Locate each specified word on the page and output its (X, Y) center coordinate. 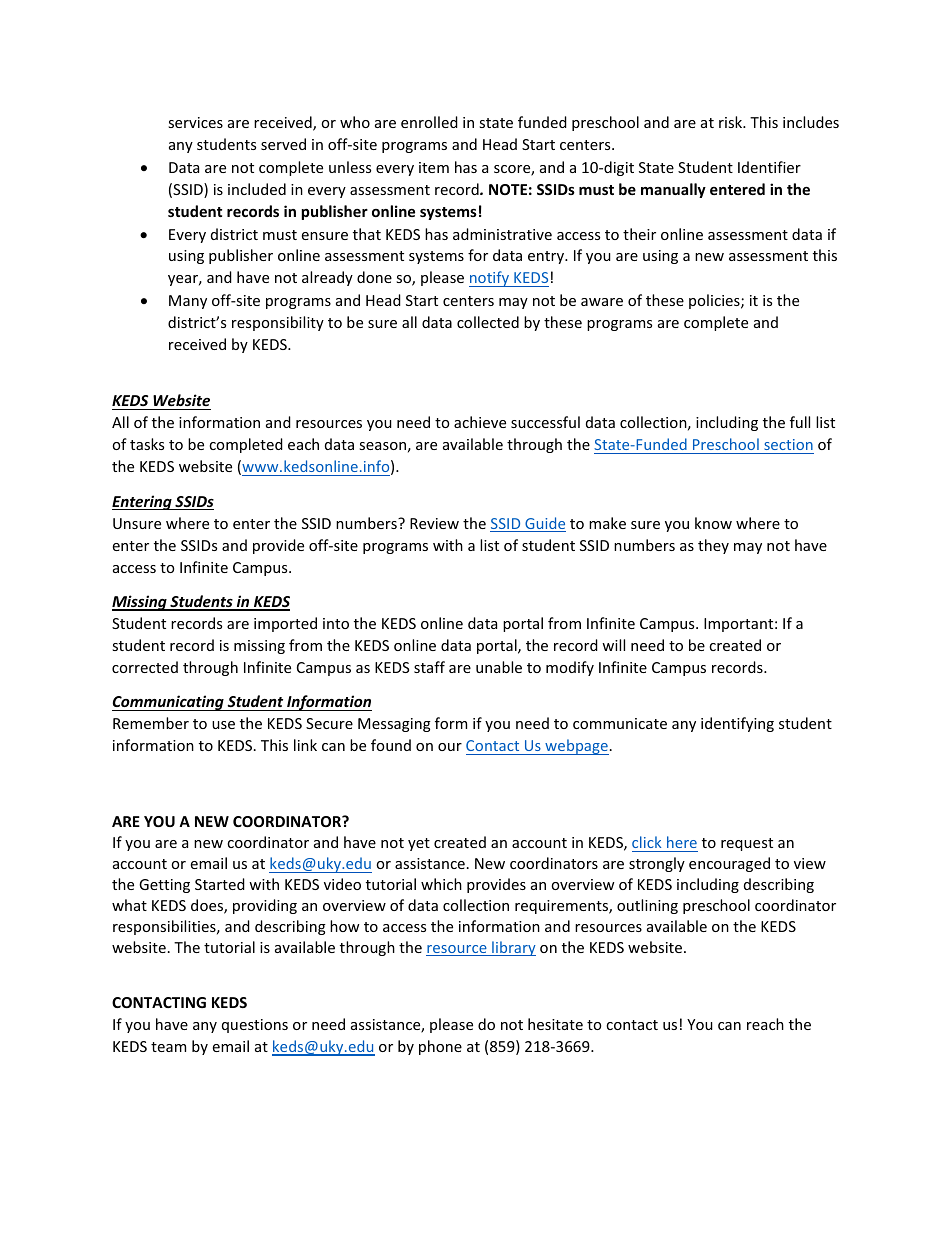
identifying (737, 724)
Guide (544, 524)
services (195, 122)
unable (499, 667)
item (434, 167)
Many (188, 302)
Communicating (169, 703)
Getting (164, 886)
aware (602, 302)
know (713, 523)
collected (488, 322)
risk (732, 122)
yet (419, 844)
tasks (147, 444)
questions (255, 1026)
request (747, 844)
